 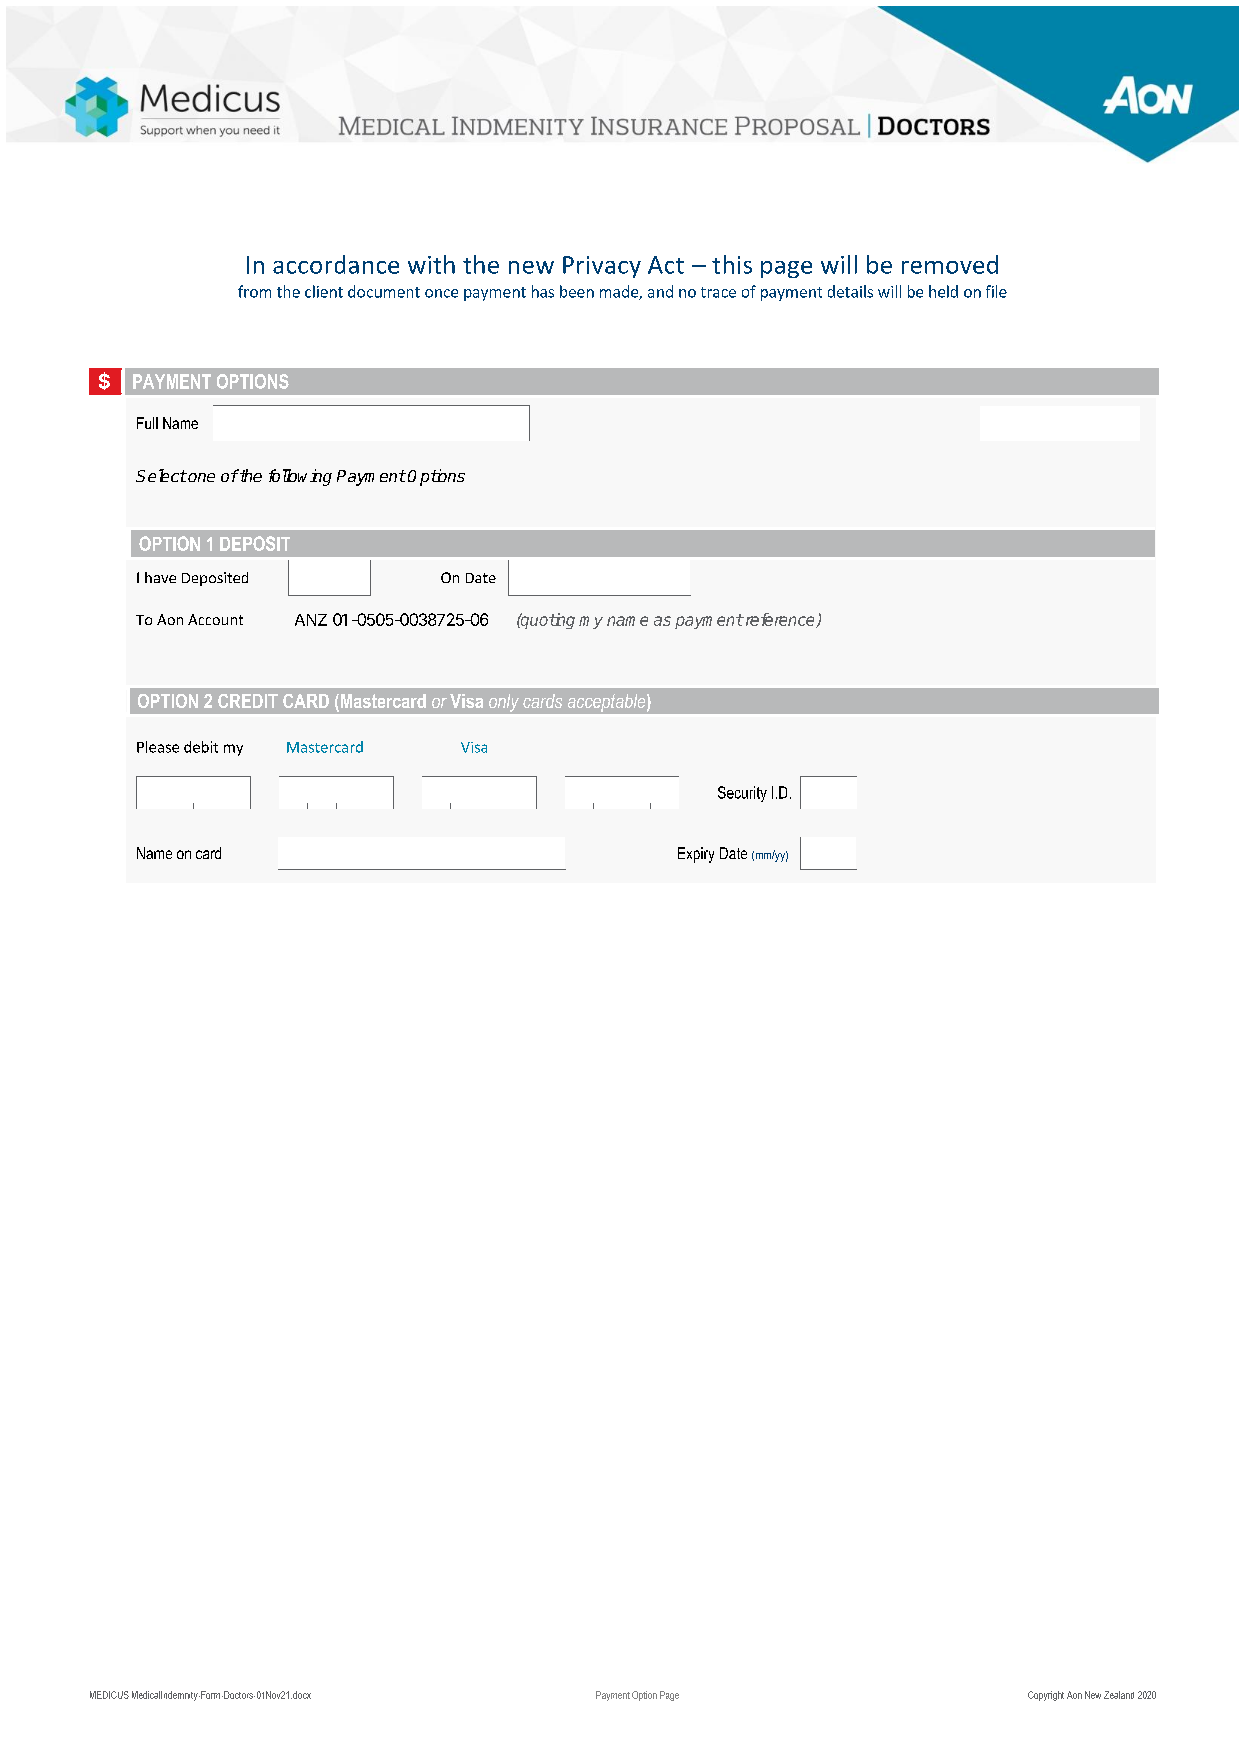 I want to click on been, so click(x=577, y=291).
